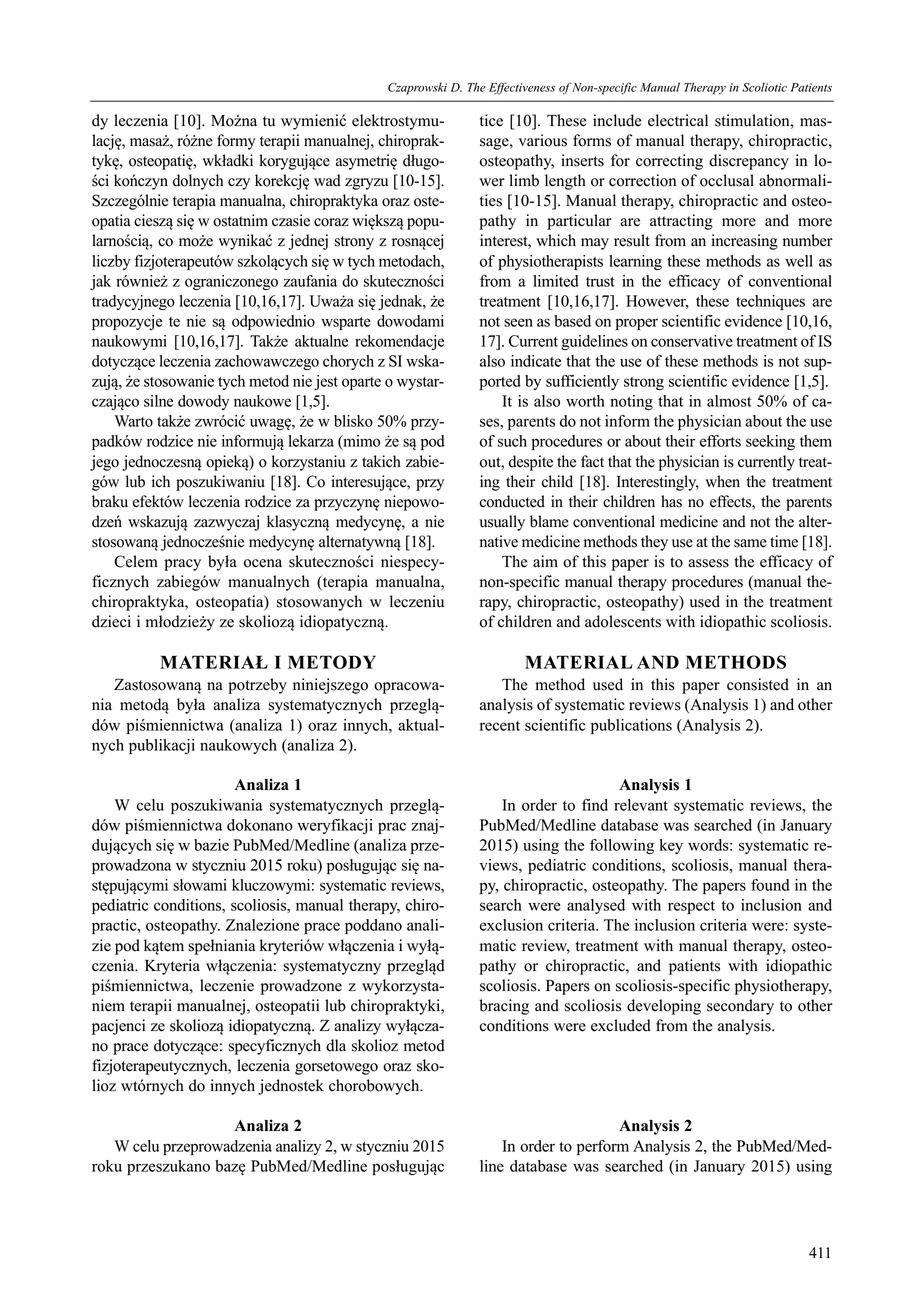 This page has width=924, height=1308. What do you see at coordinates (545, 561) in the page?
I see `aim` at bounding box center [545, 561].
